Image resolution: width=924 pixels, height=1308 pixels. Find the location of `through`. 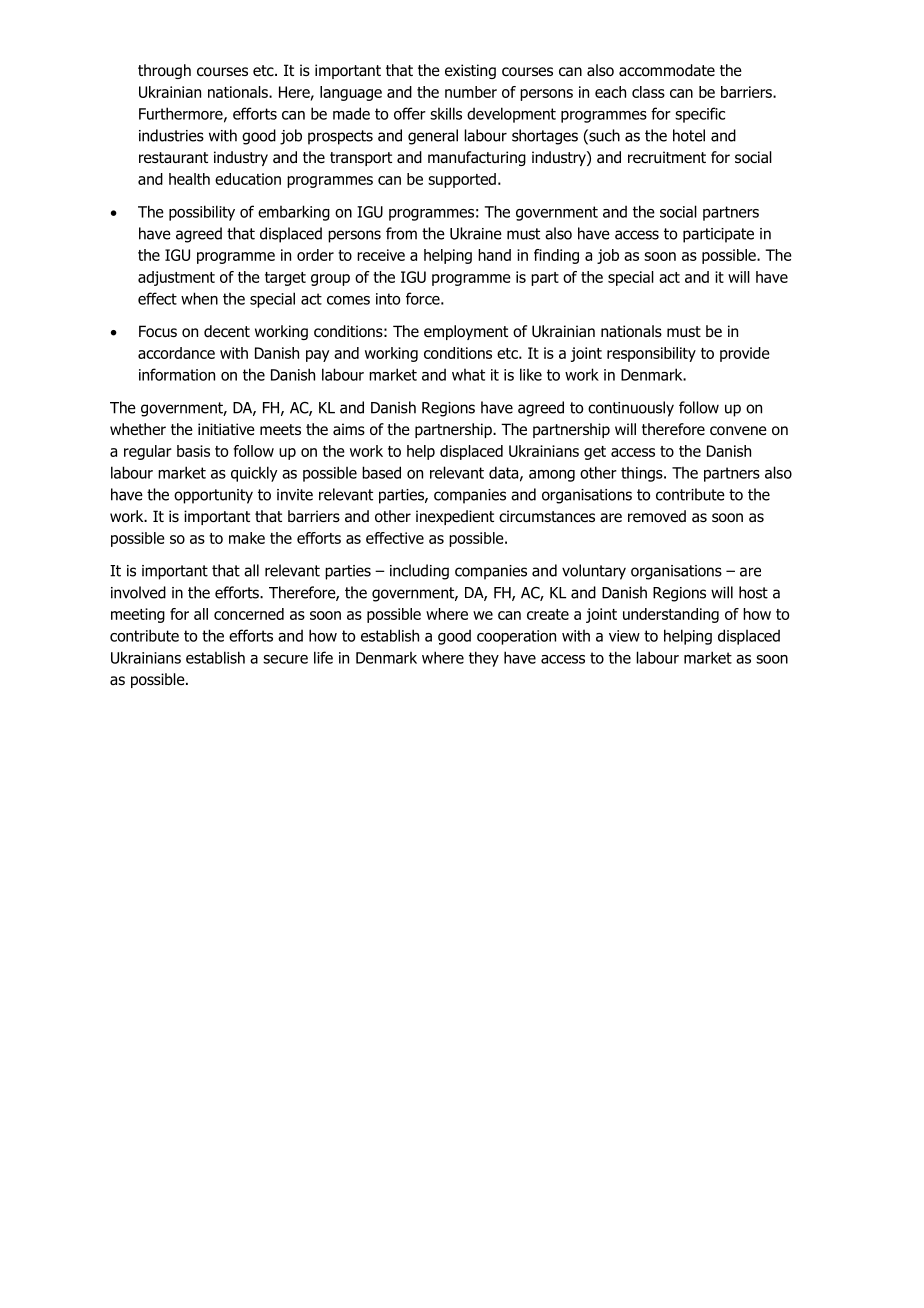

through is located at coordinates (164, 71).
